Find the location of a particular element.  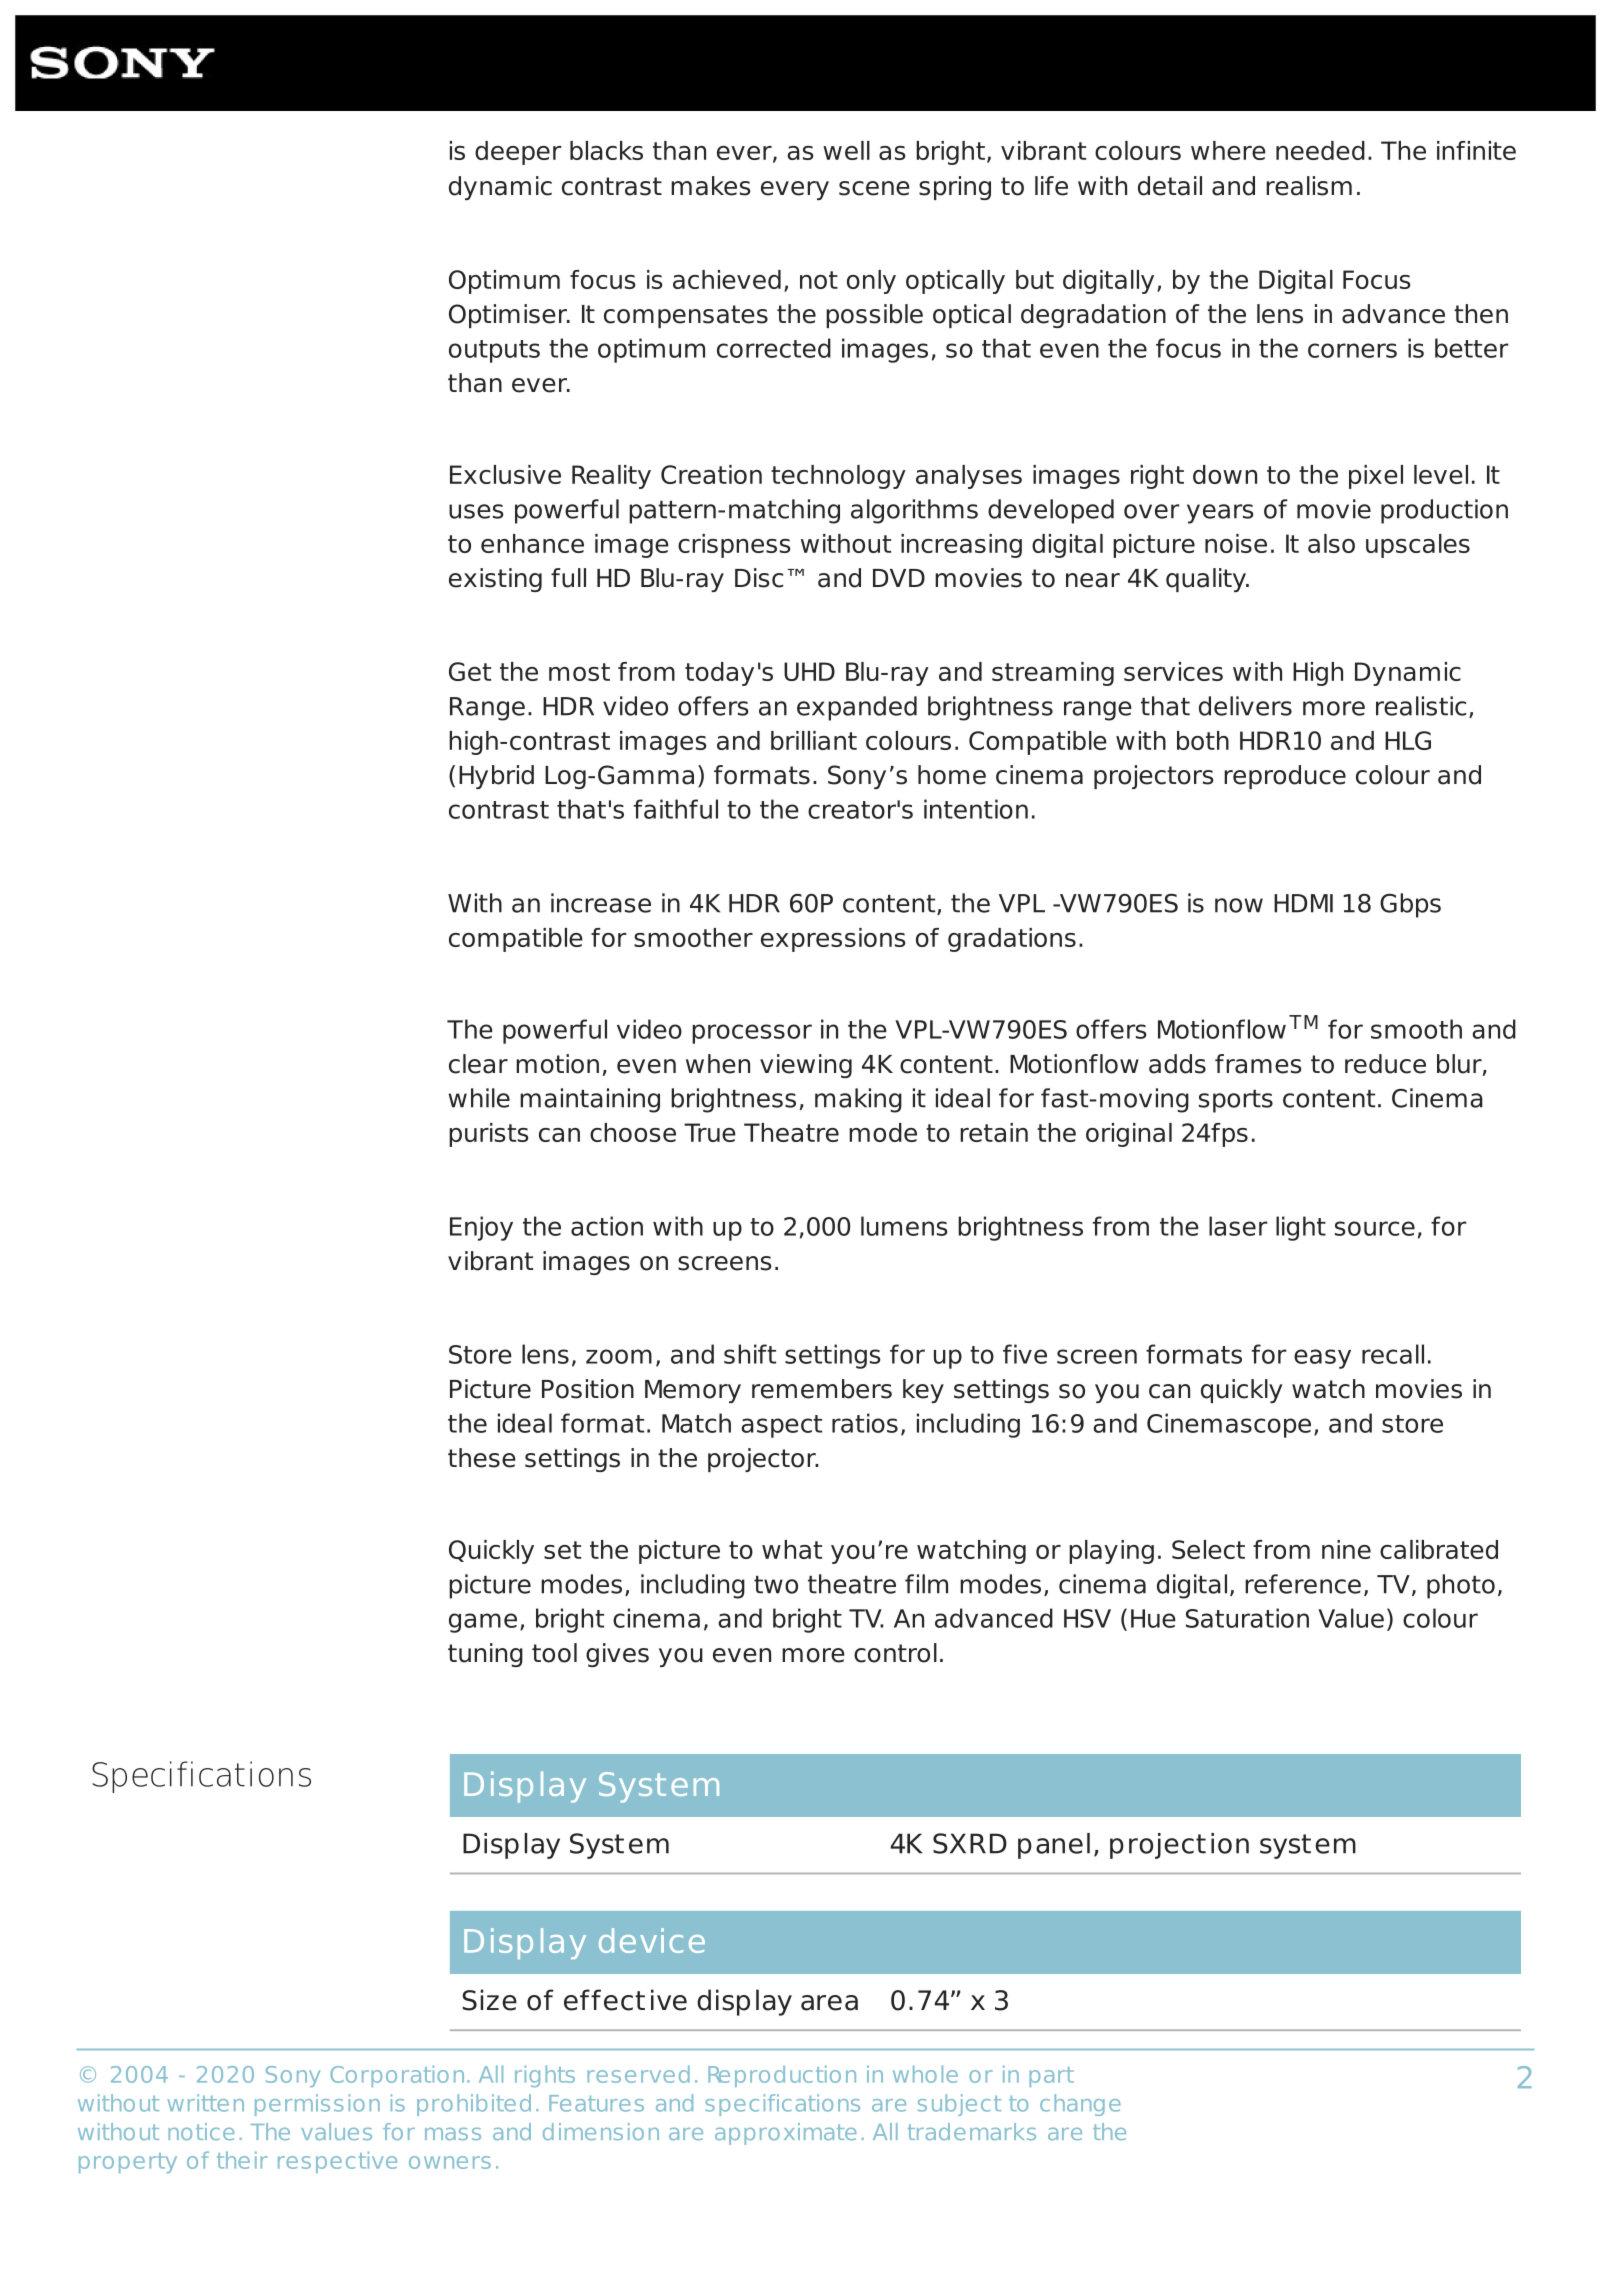

making is located at coordinates (858, 1100).
